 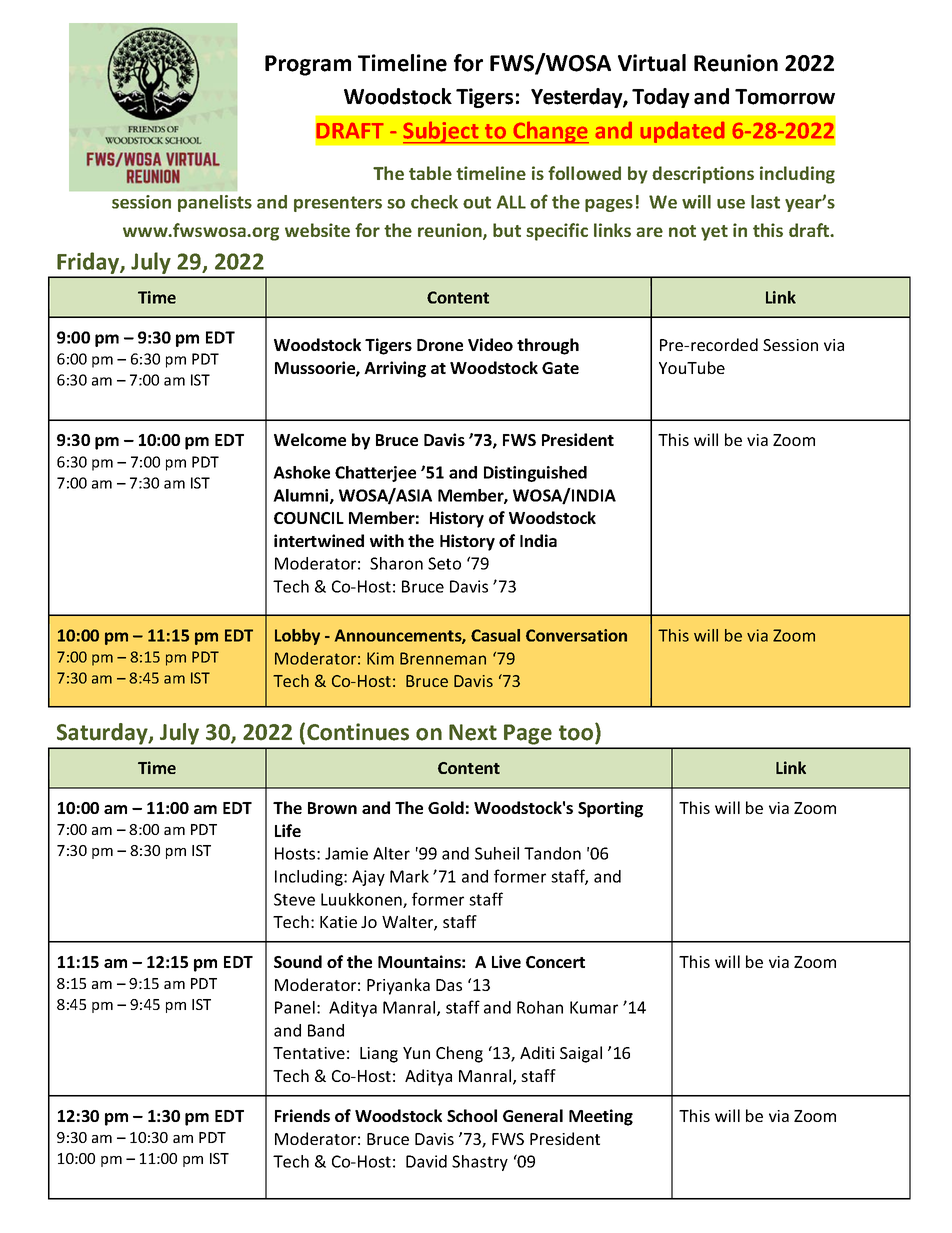 What do you see at coordinates (714, 233) in the page?
I see `yet` at bounding box center [714, 233].
